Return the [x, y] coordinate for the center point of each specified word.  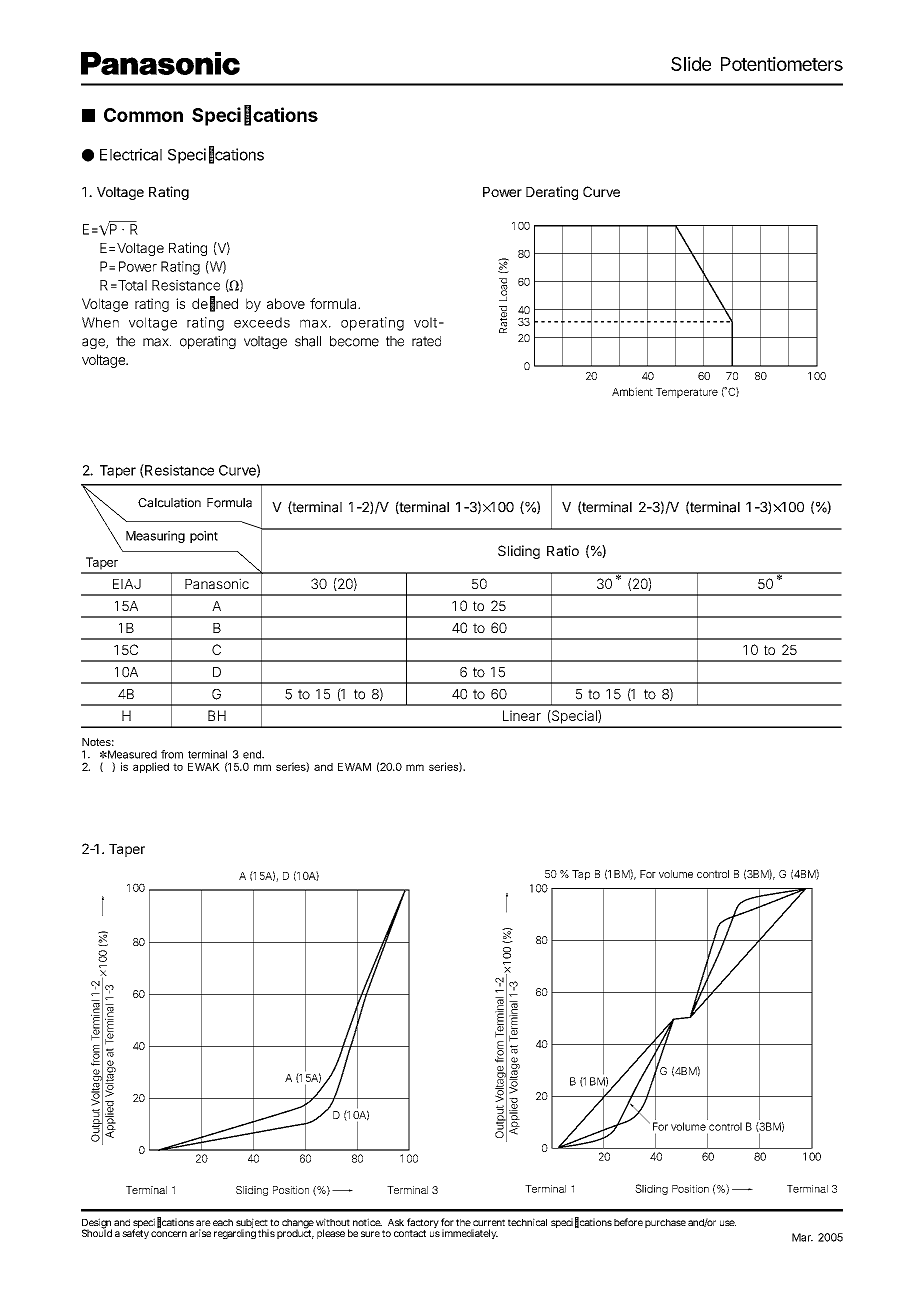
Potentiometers [782, 63]
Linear [522, 715]
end [253, 754]
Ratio [563, 550]
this [266, 1233]
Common [143, 115]
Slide [691, 63]
